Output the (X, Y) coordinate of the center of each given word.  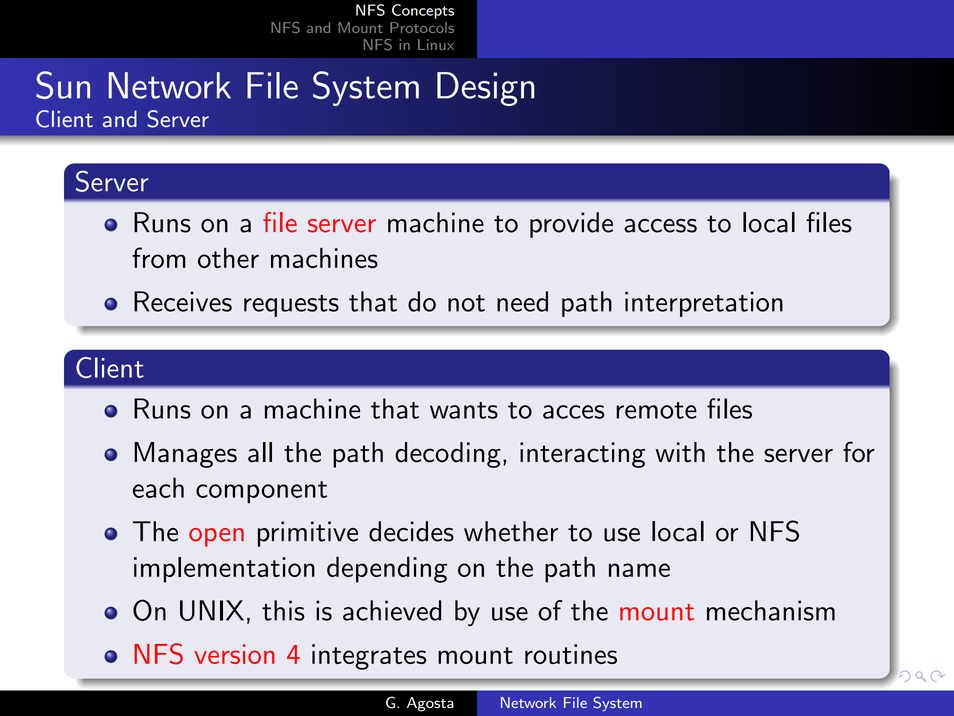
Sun (63, 85)
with (680, 452)
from (159, 257)
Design (485, 89)
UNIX (212, 610)
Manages (185, 455)
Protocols (422, 27)
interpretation (704, 304)
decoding (448, 455)
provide (571, 225)
